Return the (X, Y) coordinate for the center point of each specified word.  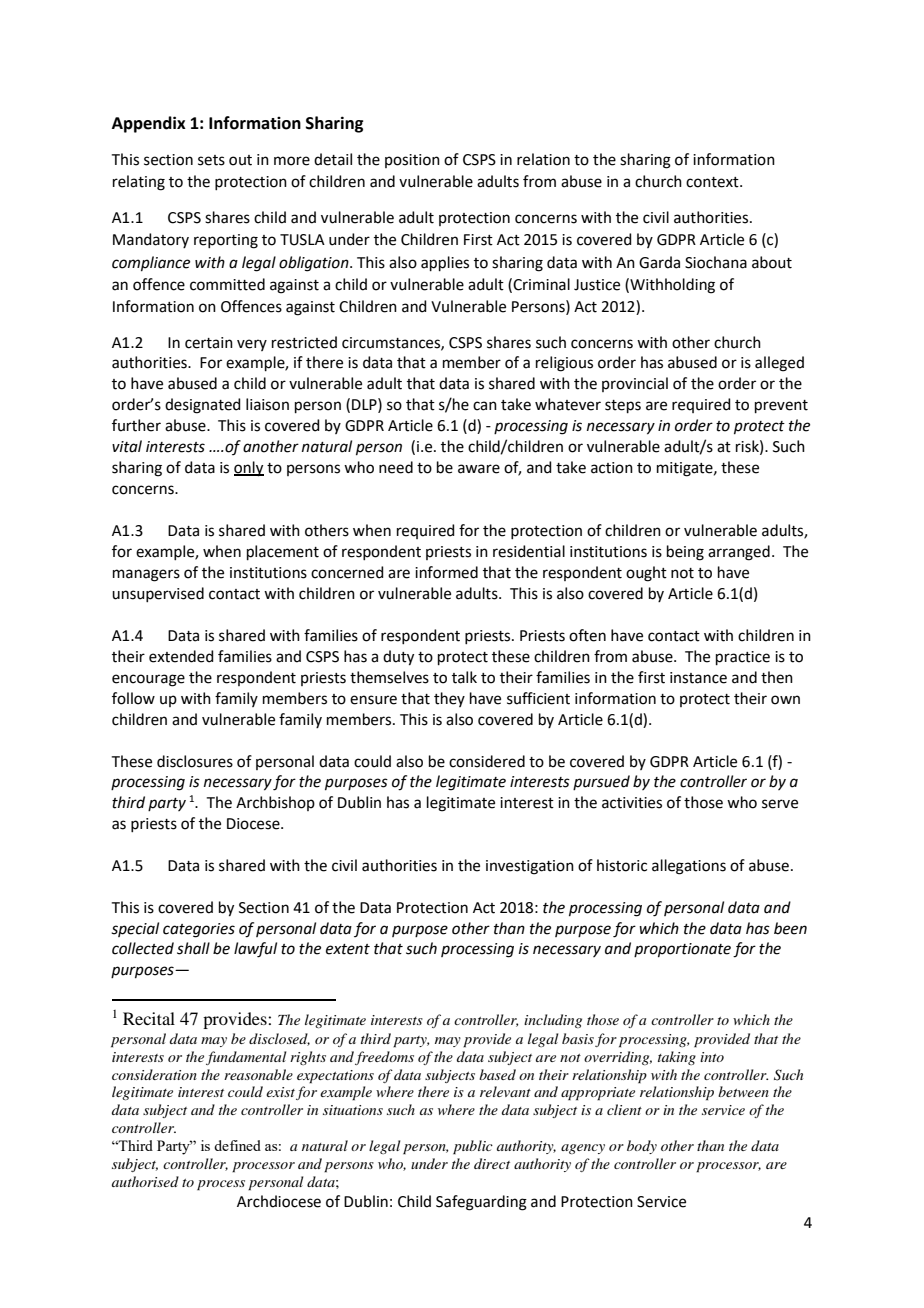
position (412, 161)
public (473, 1147)
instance (698, 678)
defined (237, 1145)
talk (464, 677)
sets (211, 160)
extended (181, 656)
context (713, 182)
